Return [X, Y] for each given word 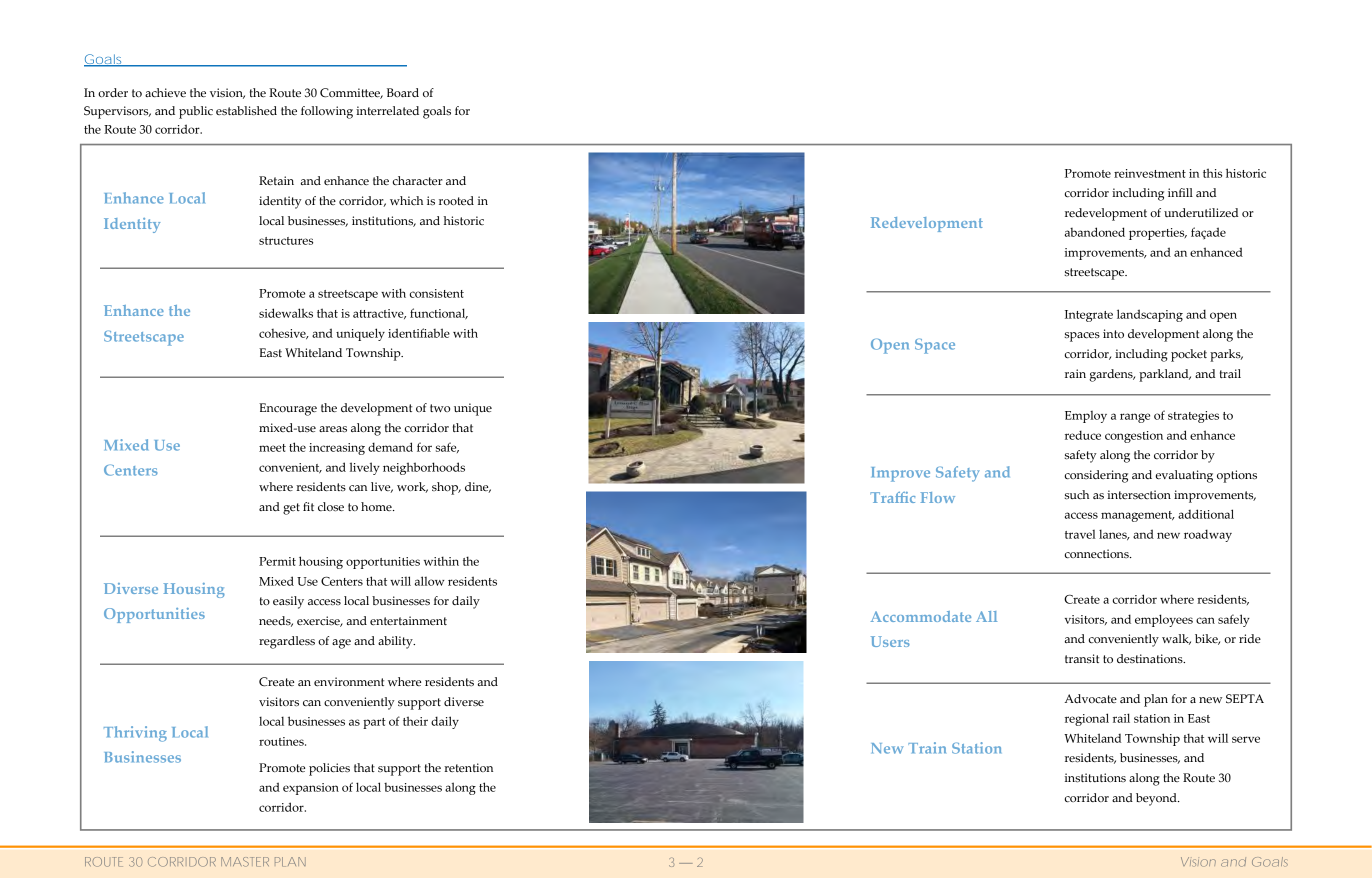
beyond [1157, 799]
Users [890, 641]
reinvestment [1150, 173]
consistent [437, 293]
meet [272, 448]
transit [1082, 658]
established [246, 111]
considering [1096, 476]
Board [403, 92]
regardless [287, 642]
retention [468, 767]
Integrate [1089, 316]
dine [478, 487]
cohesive [283, 334]
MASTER [245, 862]
